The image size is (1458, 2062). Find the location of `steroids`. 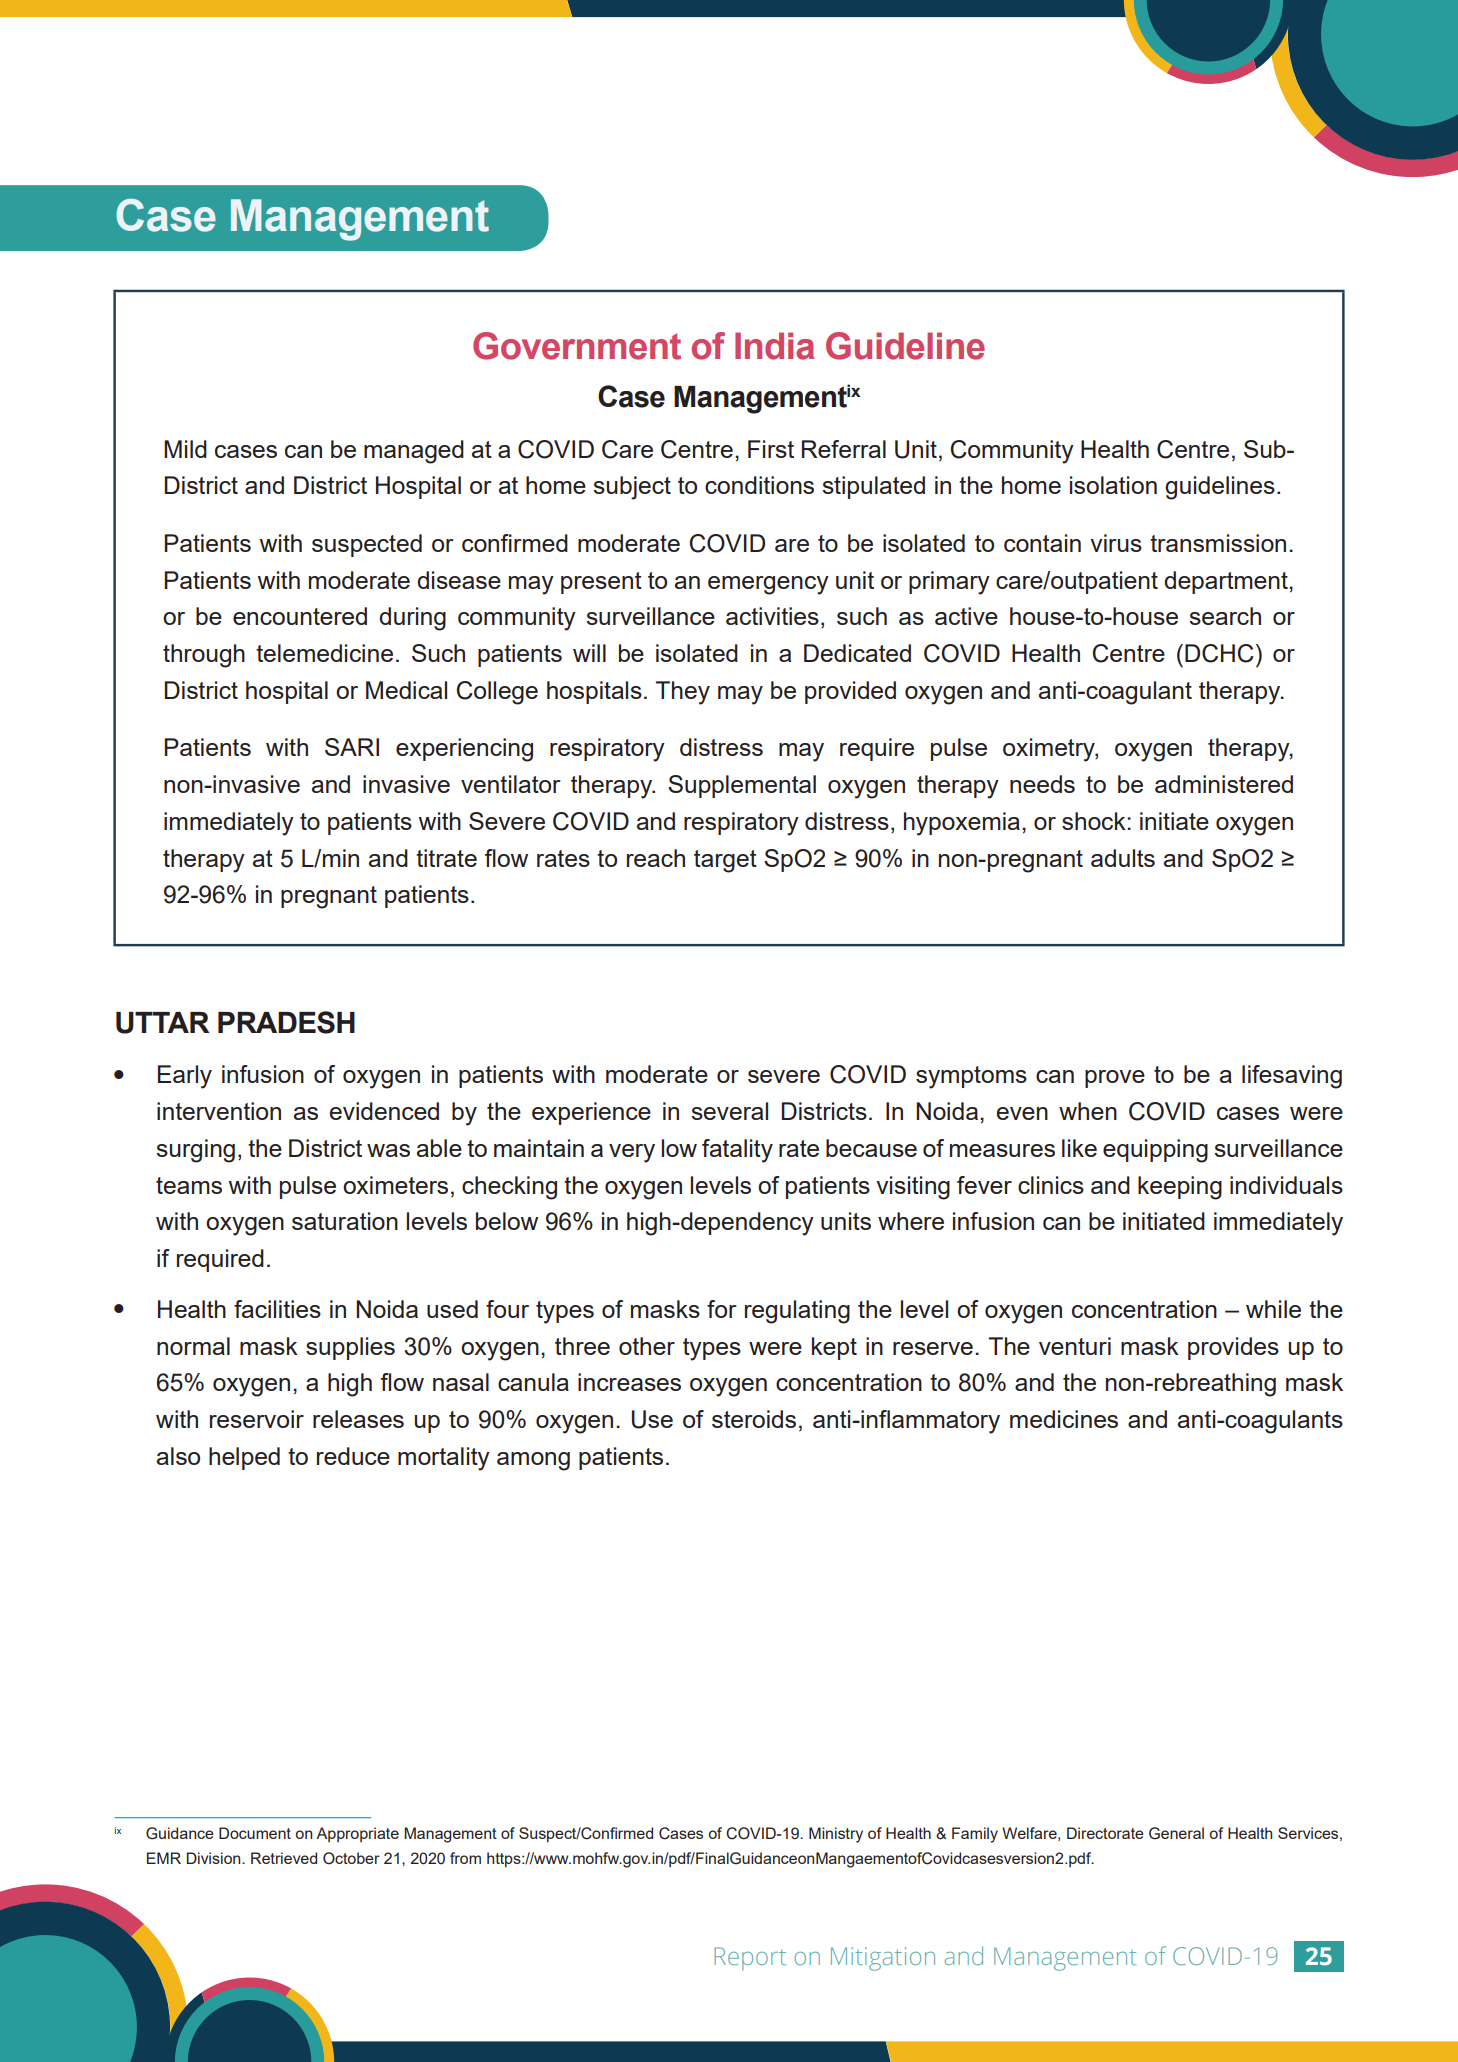

steroids is located at coordinates (754, 1419).
